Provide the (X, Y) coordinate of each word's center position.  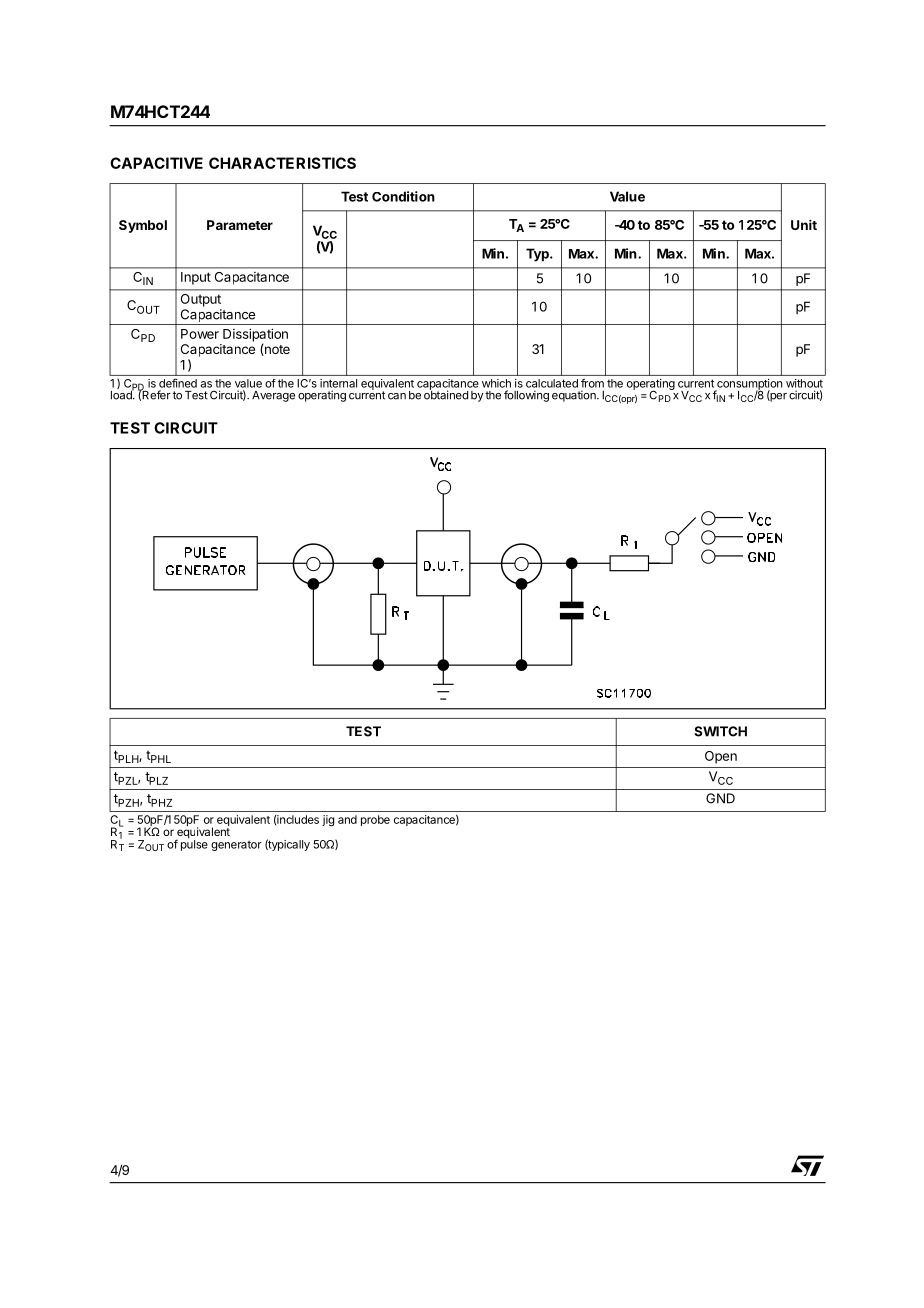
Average (273, 396)
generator (236, 846)
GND (720, 798)
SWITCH (720, 731)
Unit (804, 225)
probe (375, 820)
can (397, 396)
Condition (403, 196)
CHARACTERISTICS (282, 163)
